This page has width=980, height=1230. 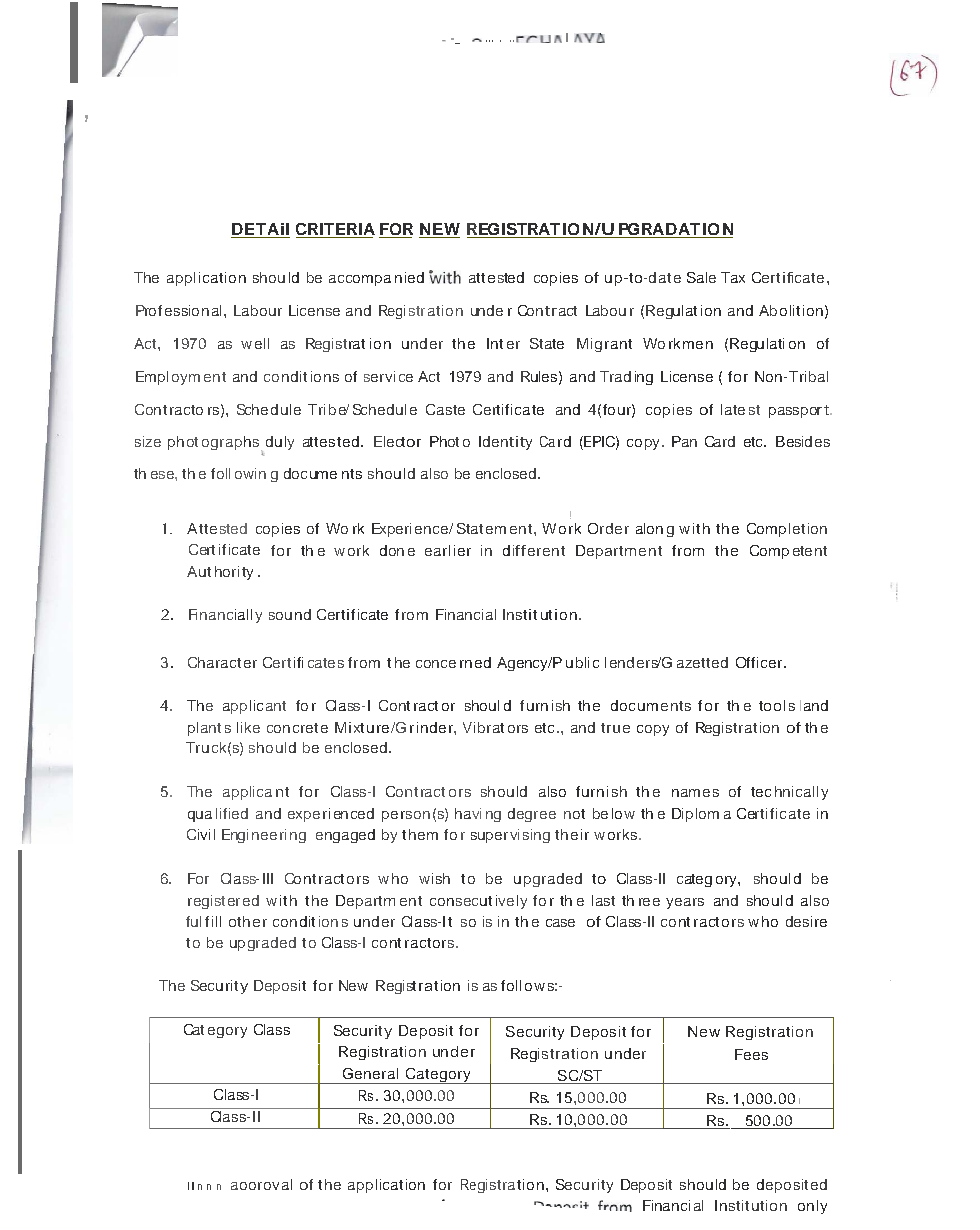 I want to click on fill, so click(x=213, y=921).
